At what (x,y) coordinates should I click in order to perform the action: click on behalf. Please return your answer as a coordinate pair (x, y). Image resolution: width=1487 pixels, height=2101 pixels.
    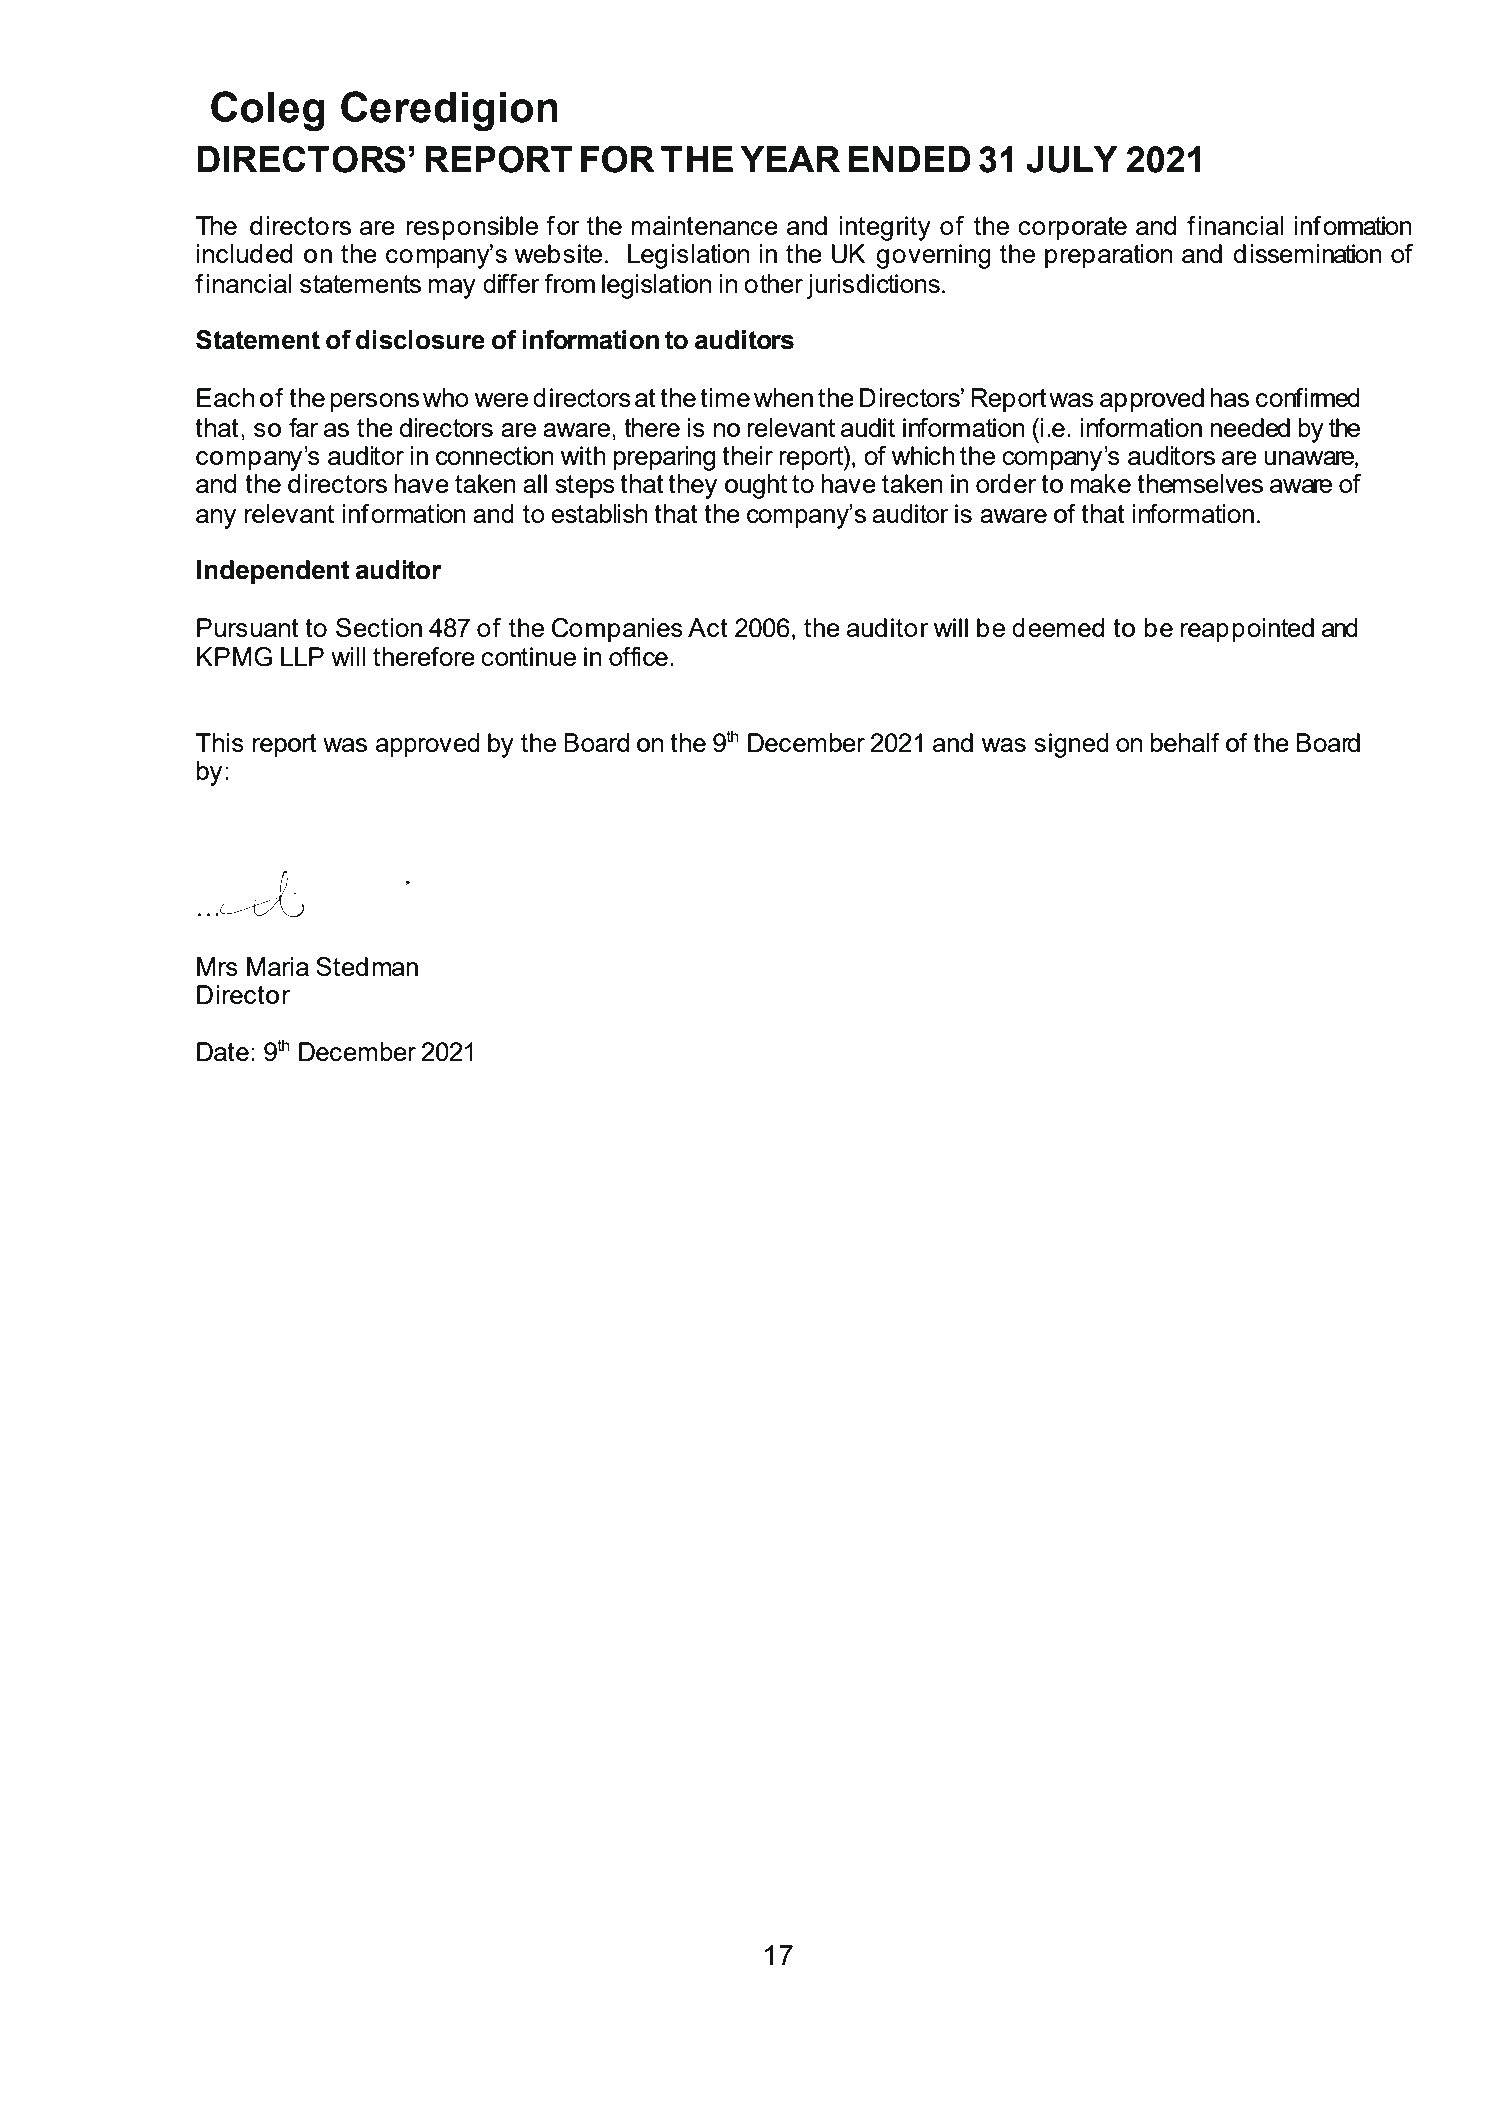
    Looking at the image, I should click on (1185, 742).
